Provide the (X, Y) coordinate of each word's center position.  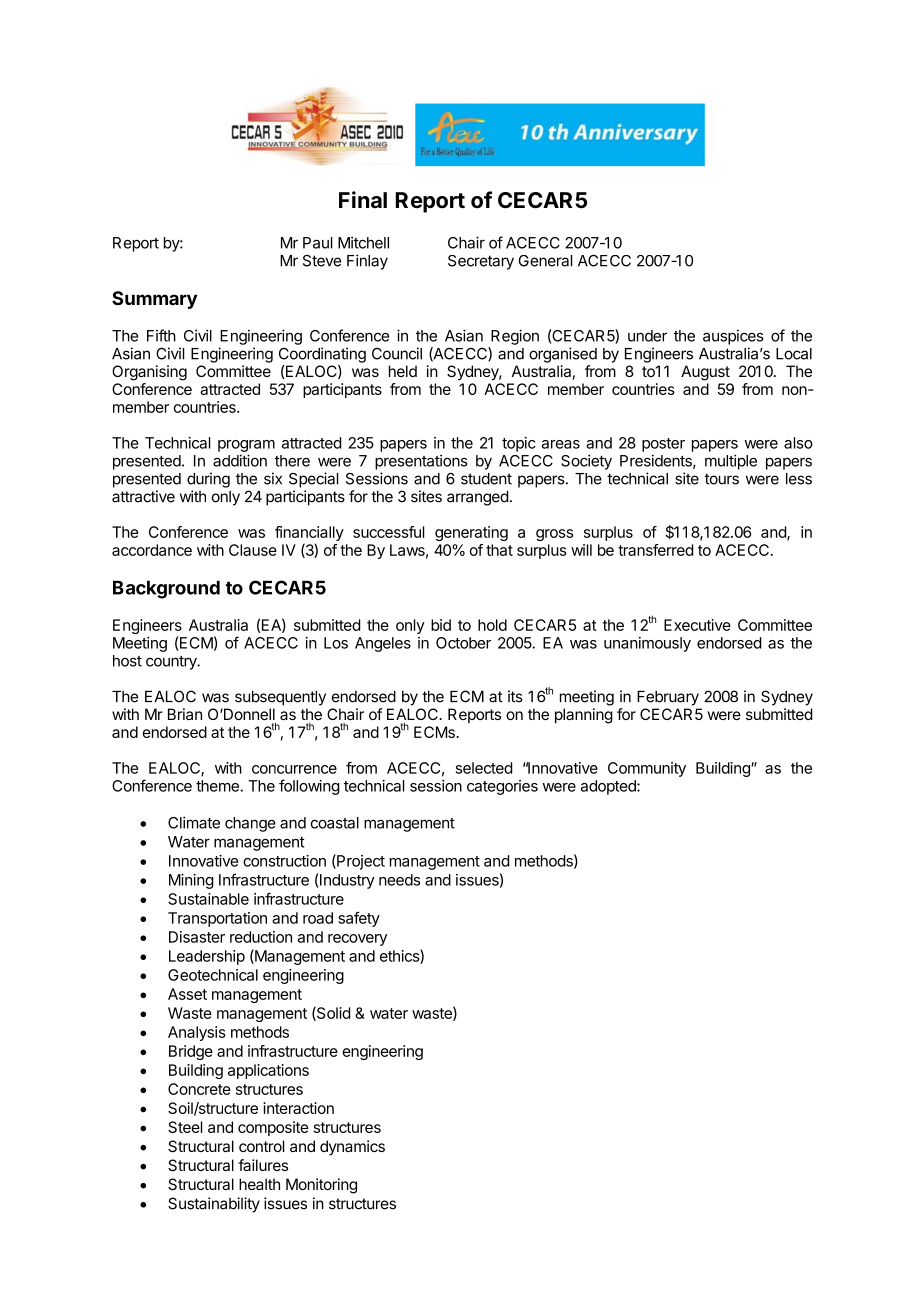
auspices (733, 337)
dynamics (352, 1148)
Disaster (197, 937)
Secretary (481, 262)
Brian (185, 714)
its (515, 696)
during (208, 480)
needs (399, 880)
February (668, 698)
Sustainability (214, 1205)
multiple (731, 462)
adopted (609, 787)
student (486, 479)
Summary (154, 300)
